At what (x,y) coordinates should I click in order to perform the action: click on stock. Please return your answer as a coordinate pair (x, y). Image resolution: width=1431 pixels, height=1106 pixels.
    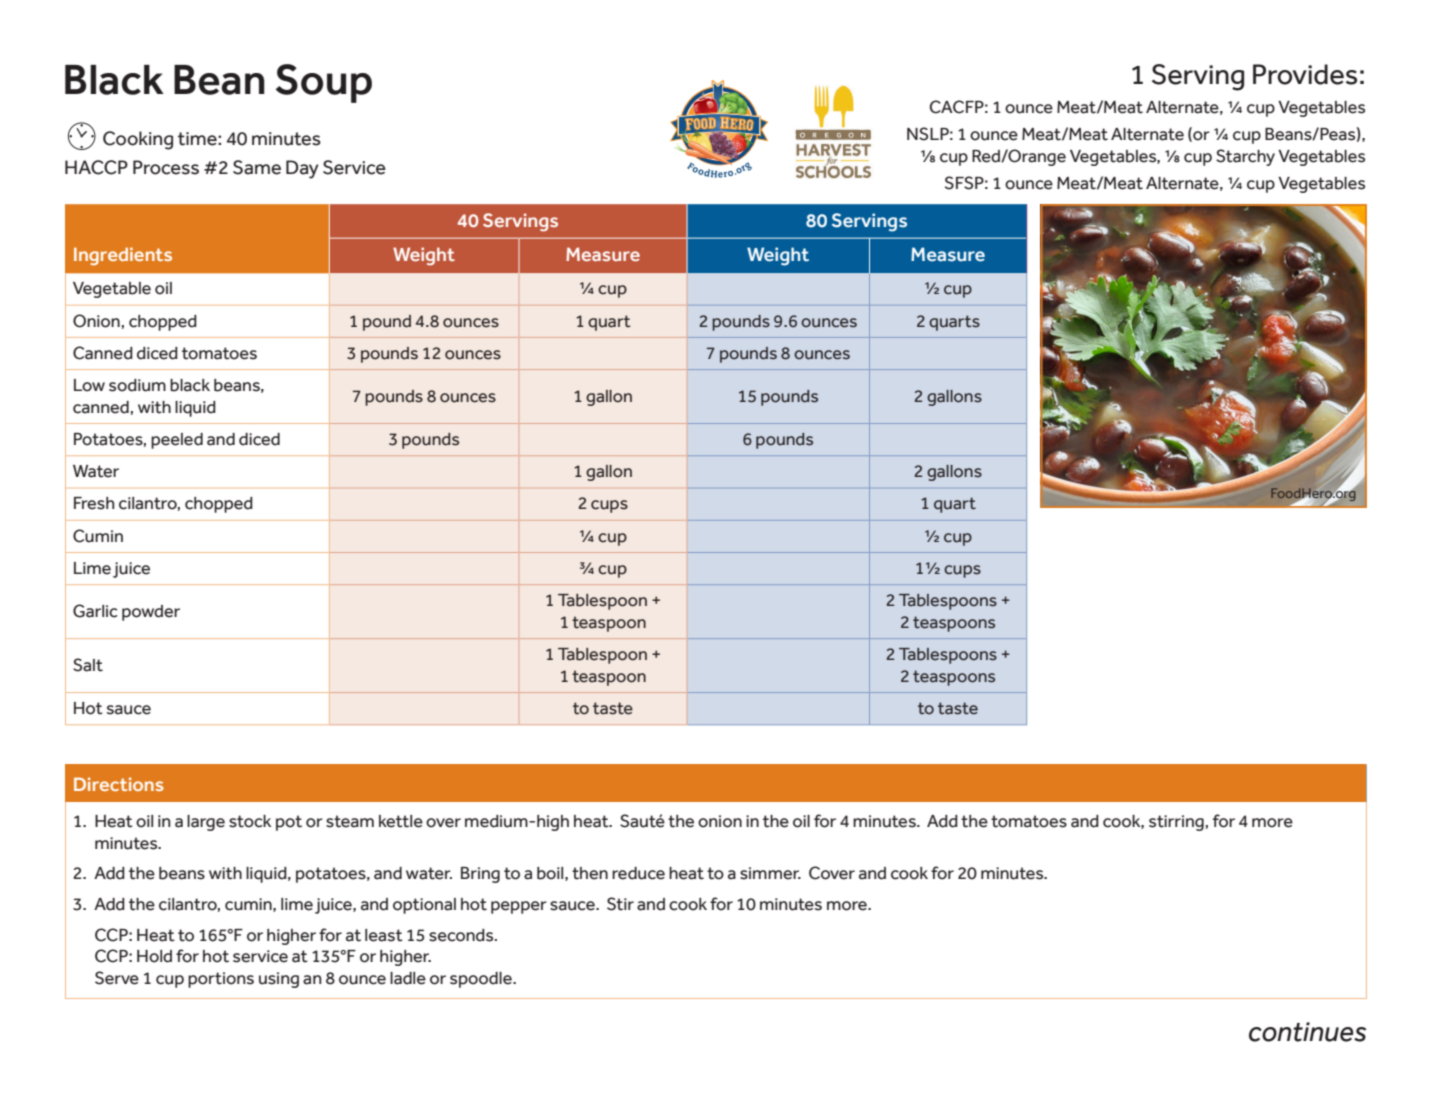
    Looking at the image, I should click on (250, 821).
